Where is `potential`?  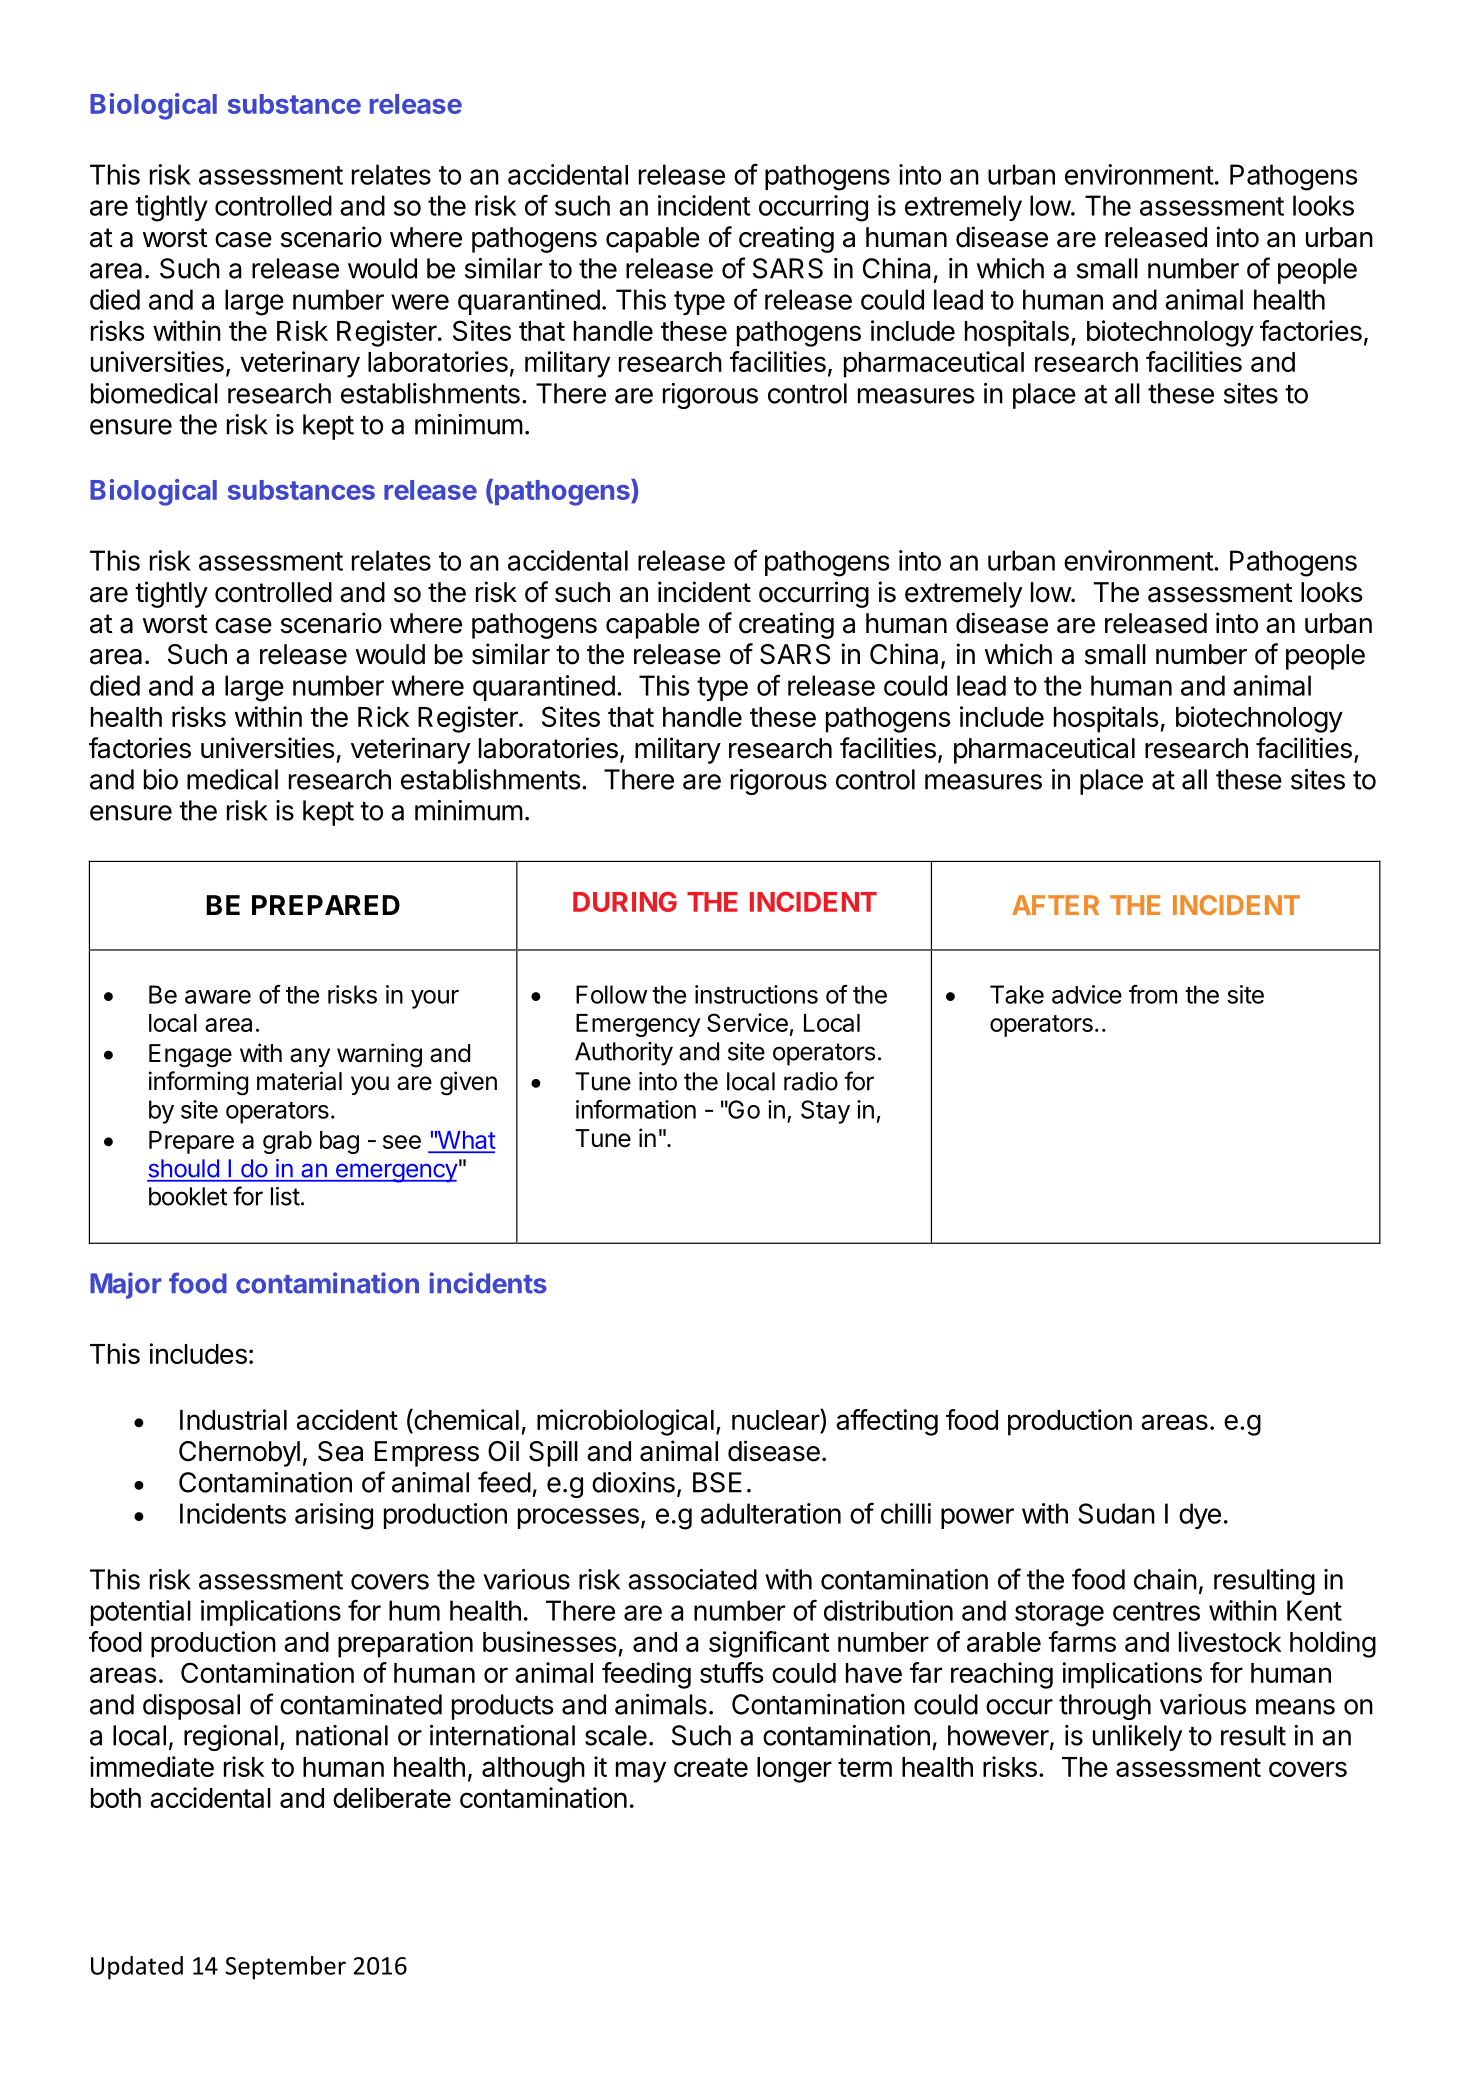
potential is located at coordinates (141, 1613).
